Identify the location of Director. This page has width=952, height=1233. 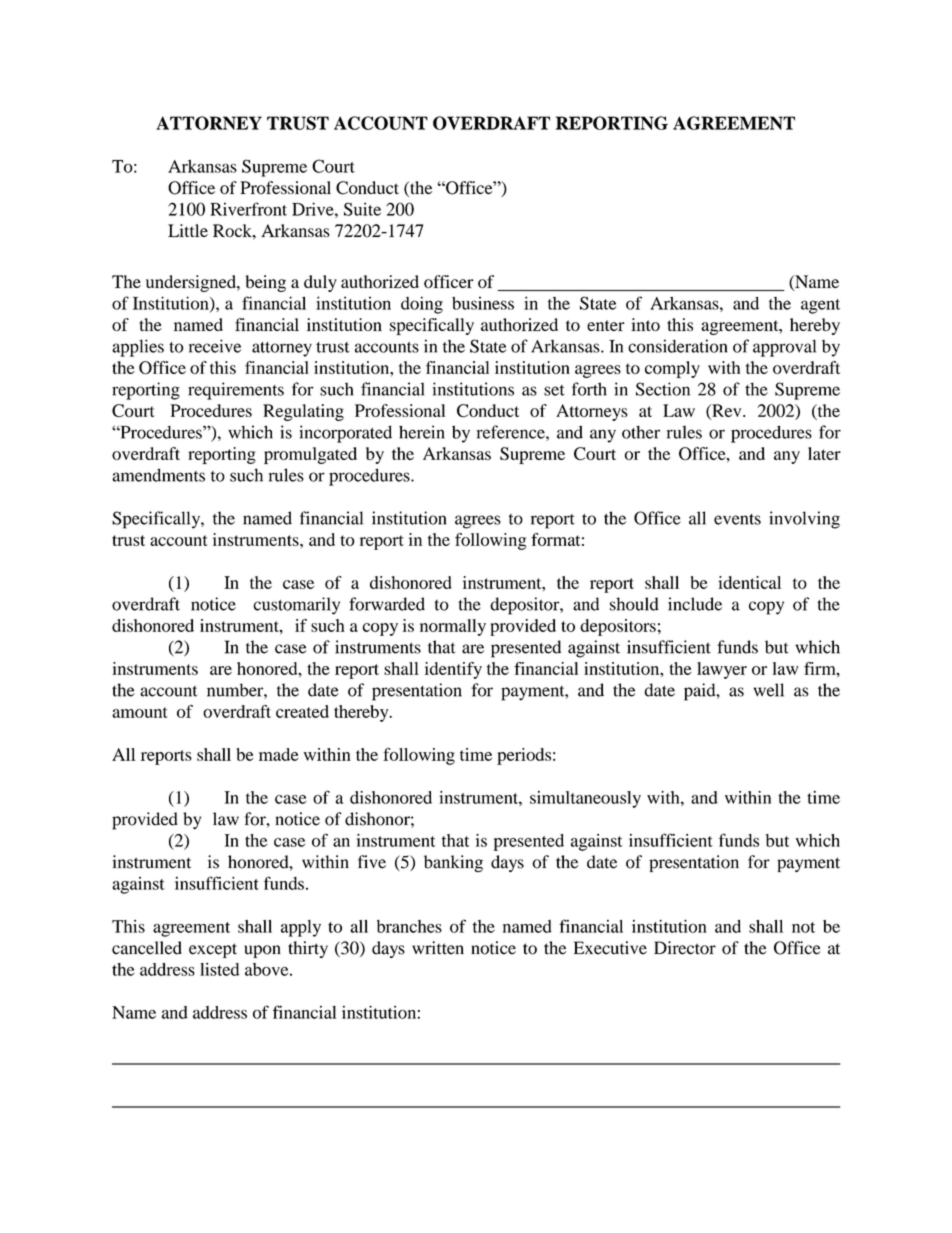
(685, 948).
